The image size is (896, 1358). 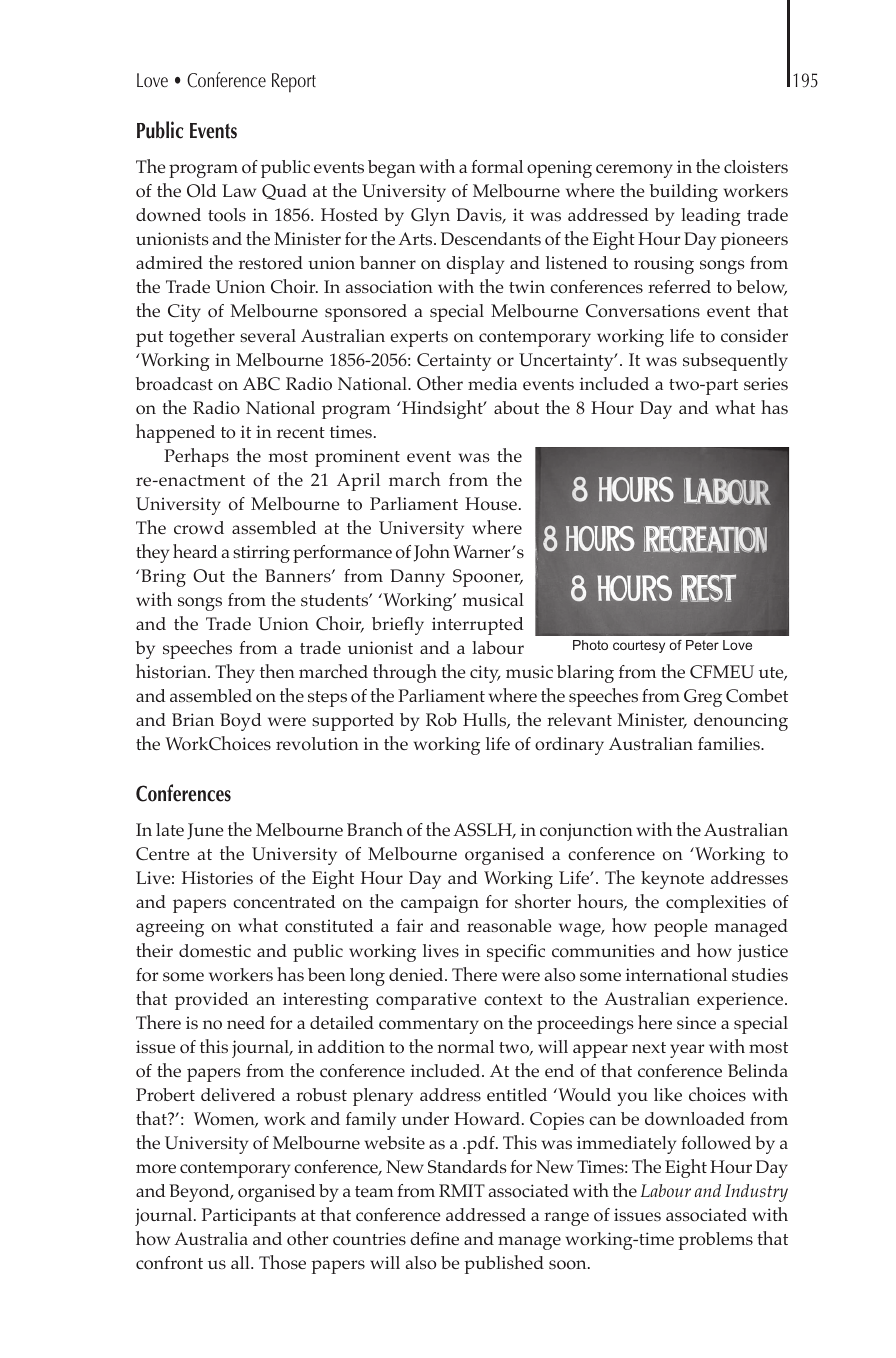 What do you see at coordinates (405, 673) in the screenshot?
I see `through` at bounding box center [405, 673].
